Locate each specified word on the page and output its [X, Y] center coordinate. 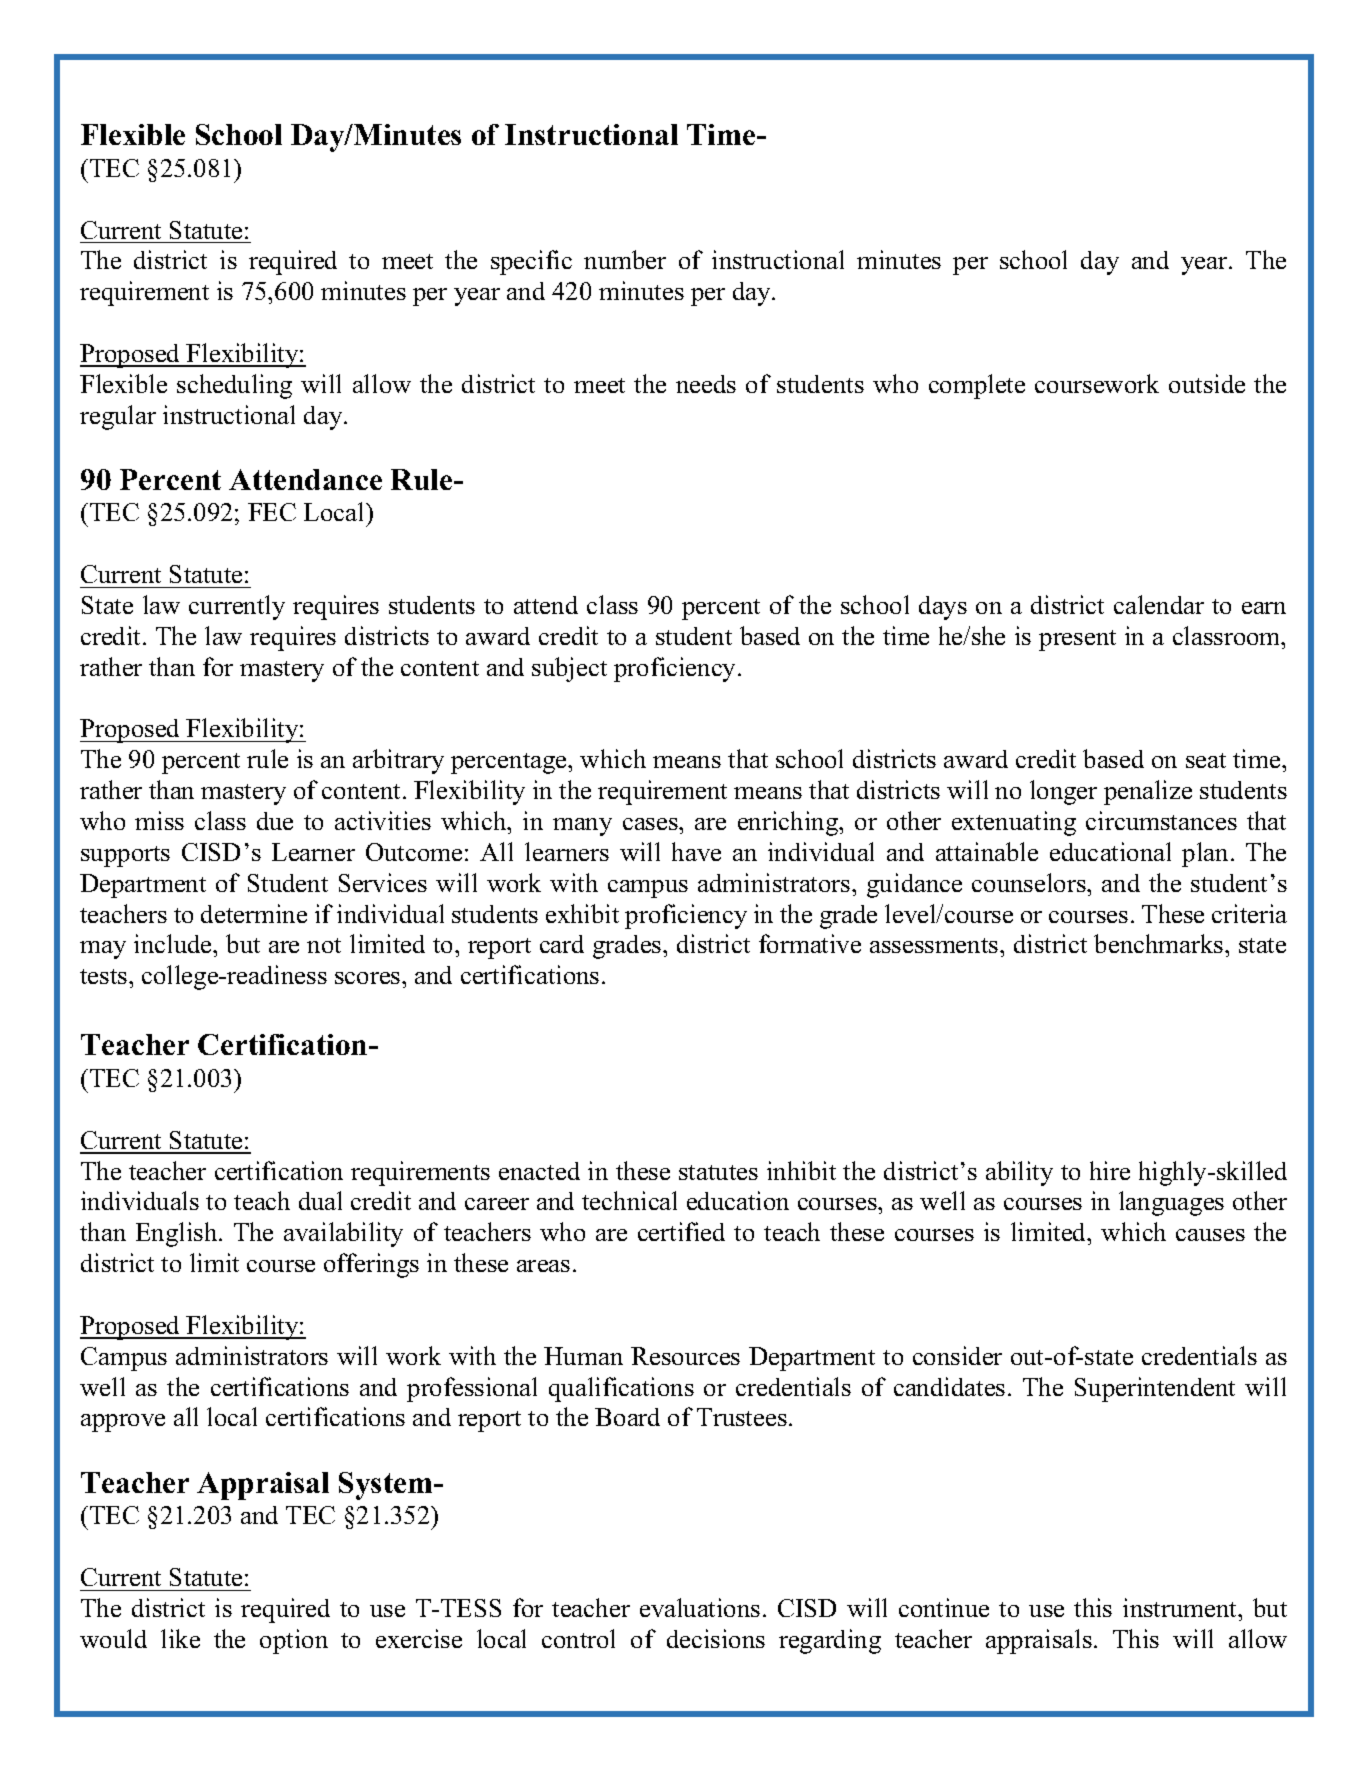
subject [569, 669]
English [178, 1234]
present [1077, 640]
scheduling [234, 386]
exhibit [582, 913]
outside [1207, 383]
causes [1210, 1235]
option [294, 1641]
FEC [272, 512]
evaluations [700, 1607]
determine [254, 913]
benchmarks [1160, 943]
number [625, 259]
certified [681, 1231]
